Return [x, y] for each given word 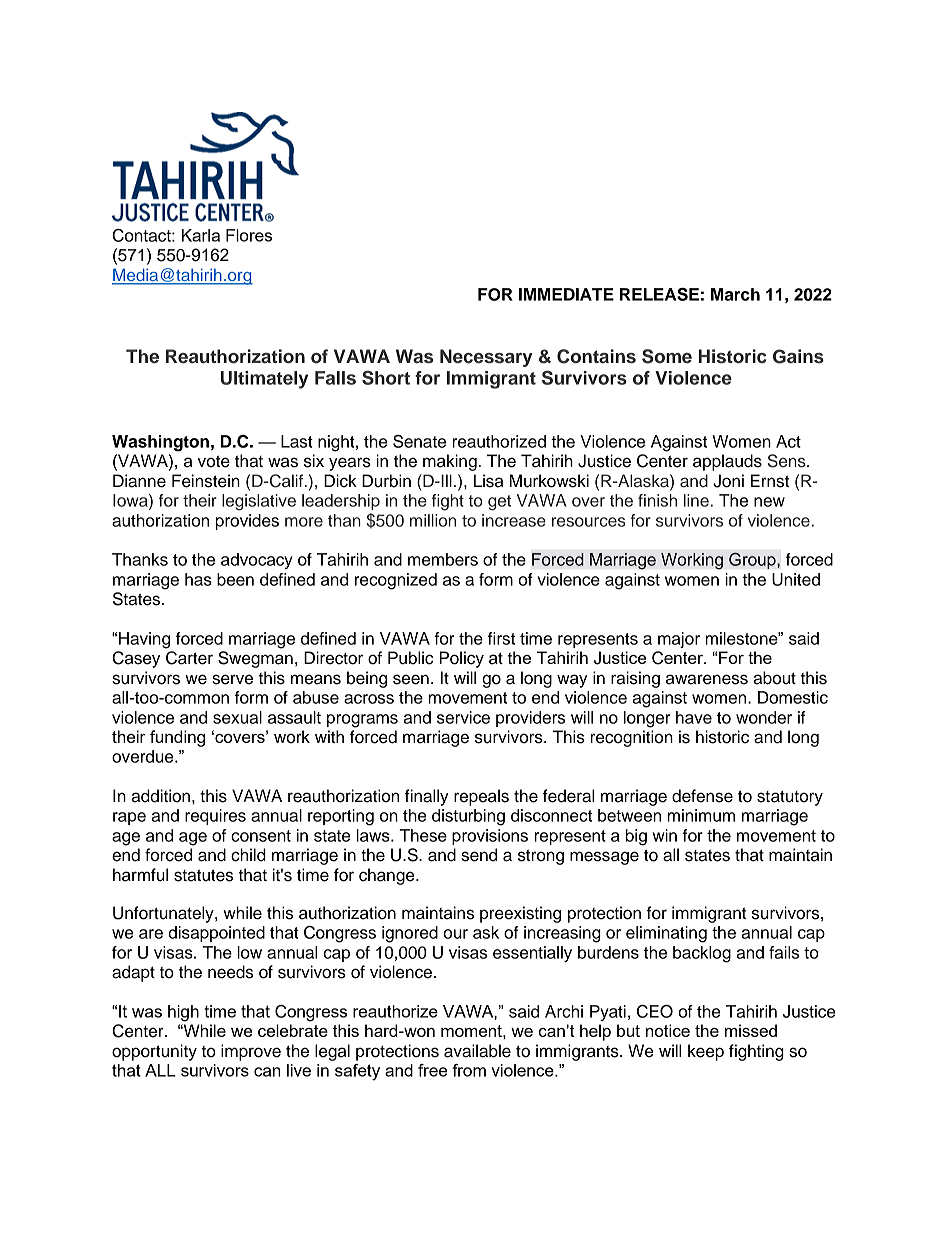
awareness [707, 679]
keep [706, 1052]
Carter [189, 658]
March [735, 294]
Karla [201, 235]
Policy [461, 659]
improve [251, 1052]
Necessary [486, 358]
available [477, 1051]
